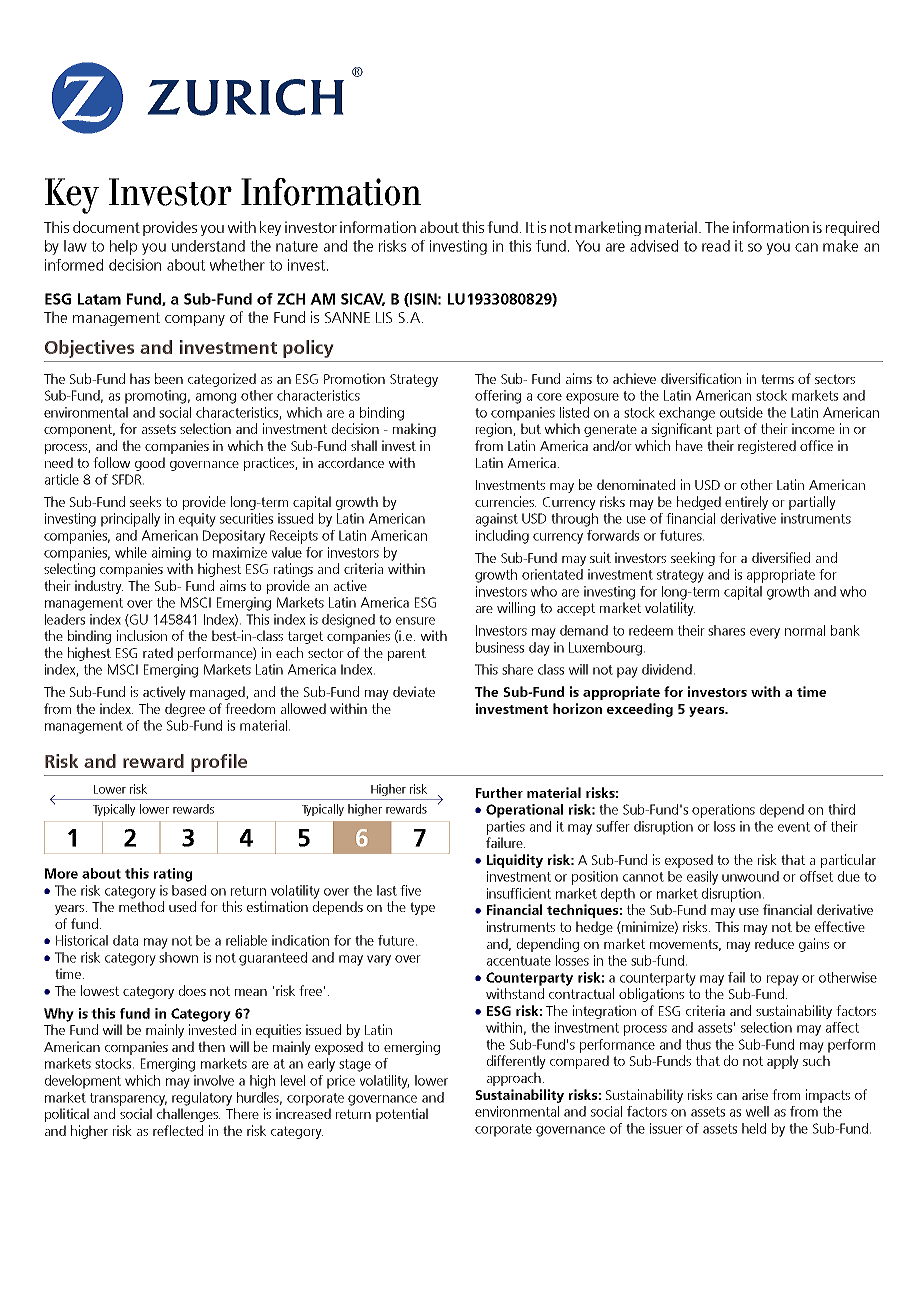 Image resolution: width=924 pixels, height=1308 pixels. Describe the element at coordinates (150, 464) in the screenshot. I see `good` at that location.
